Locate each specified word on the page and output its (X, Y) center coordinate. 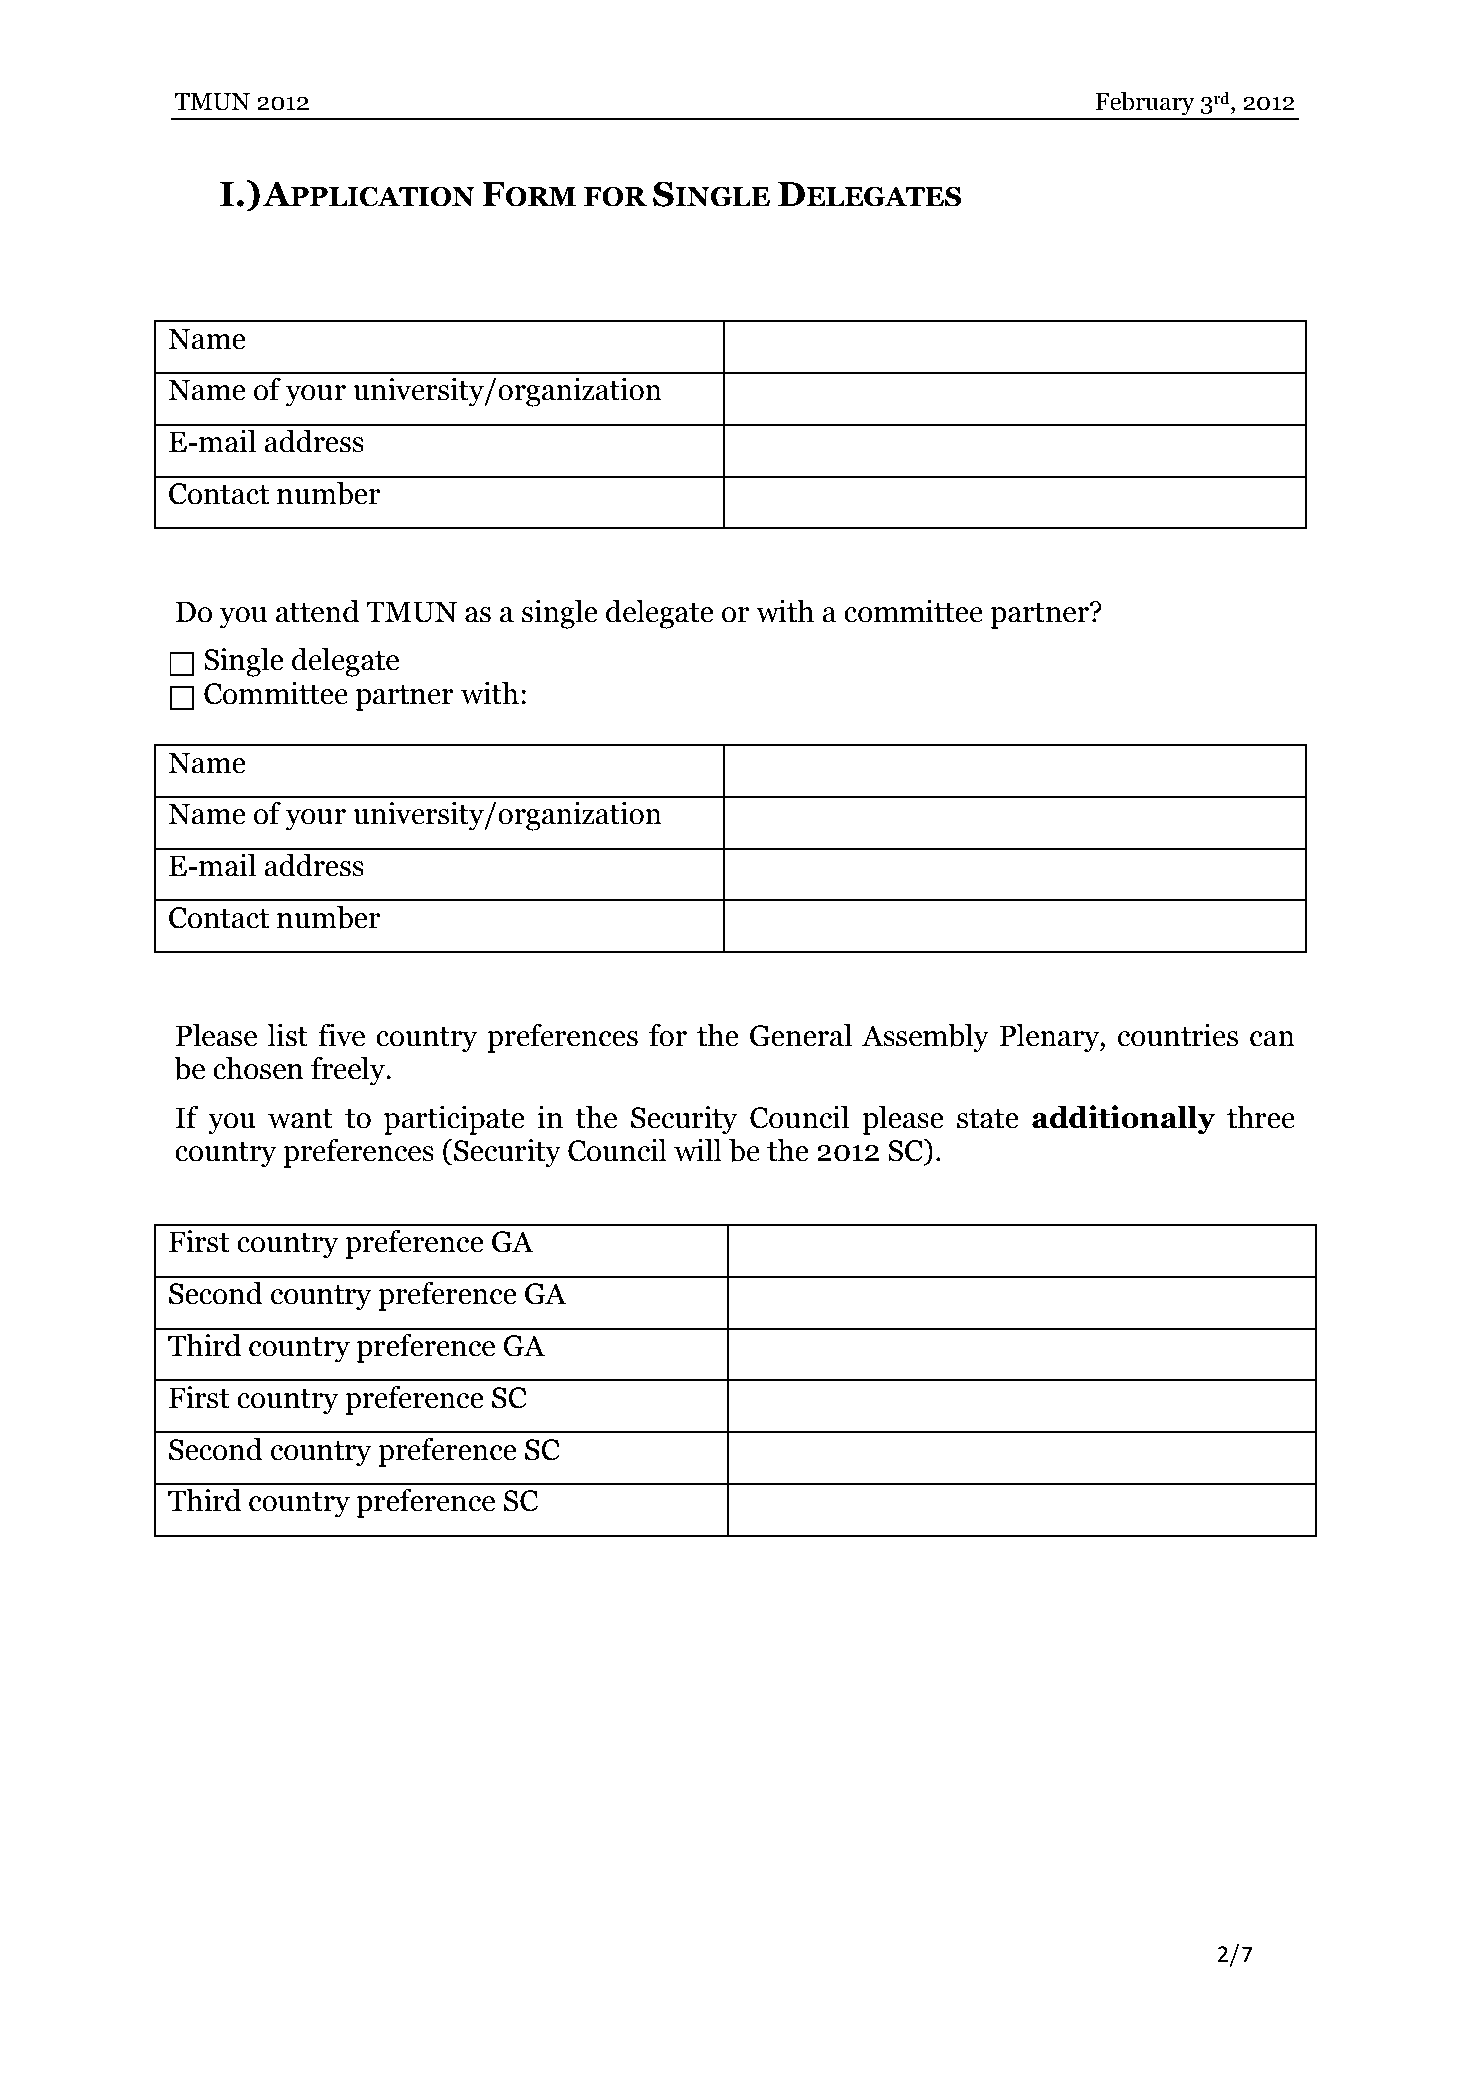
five (341, 1035)
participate (454, 1120)
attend (317, 611)
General (801, 1035)
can (1272, 1039)
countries (1178, 1035)
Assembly (925, 1038)
